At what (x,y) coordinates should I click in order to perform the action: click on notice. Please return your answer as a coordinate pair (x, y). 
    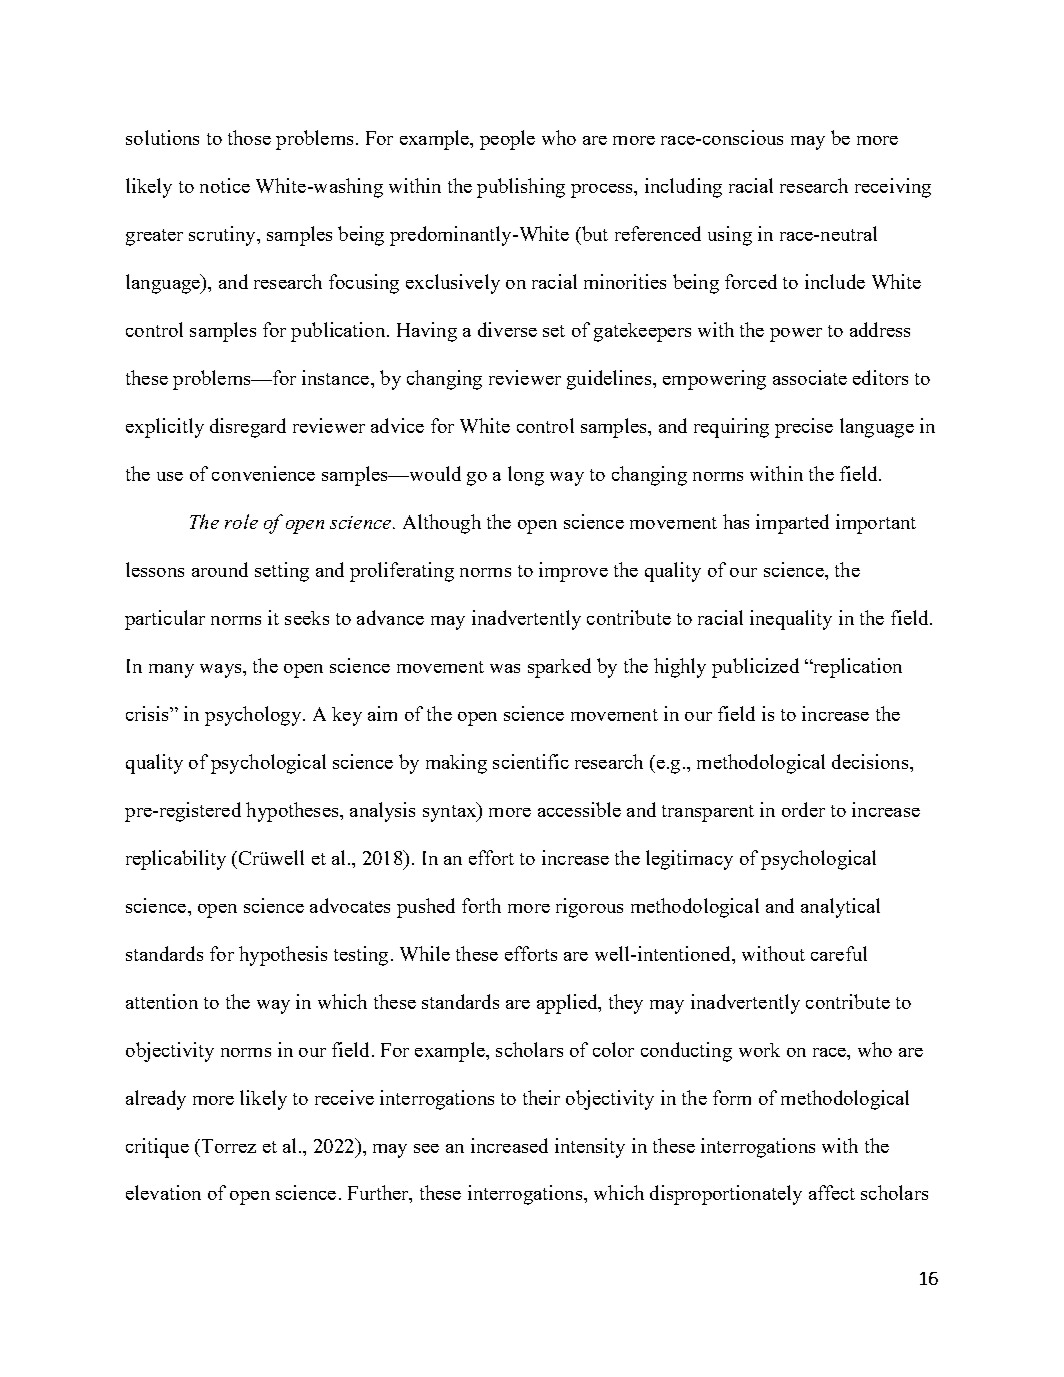
    Looking at the image, I should click on (225, 185).
